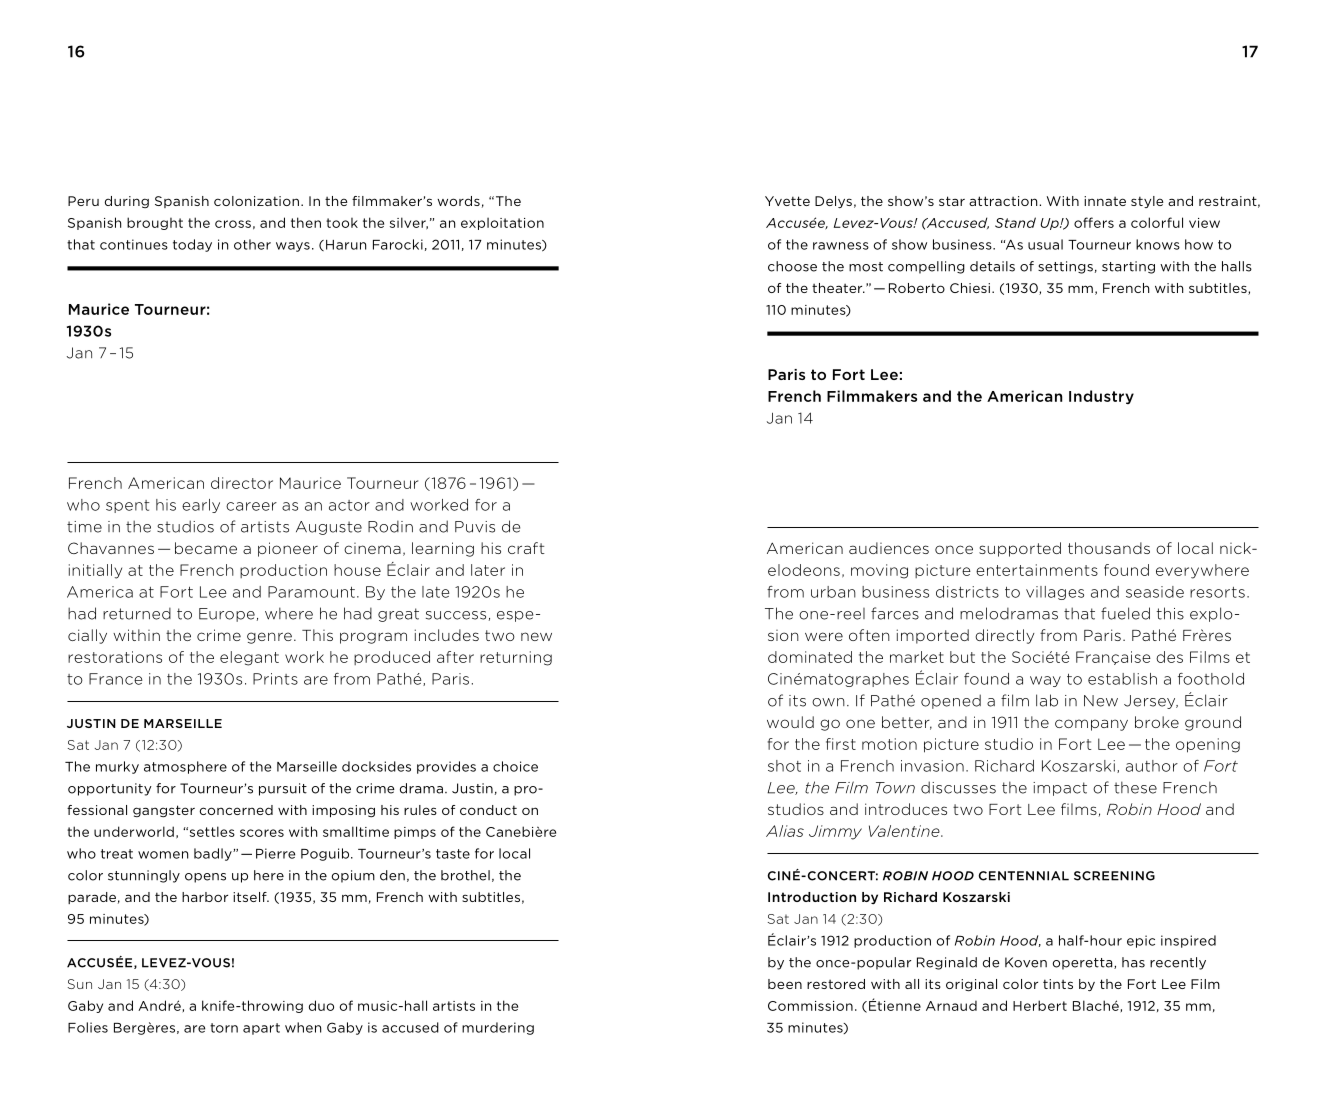  Describe the element at coordinates (206, 548) in the image. I see `became` at that location.
